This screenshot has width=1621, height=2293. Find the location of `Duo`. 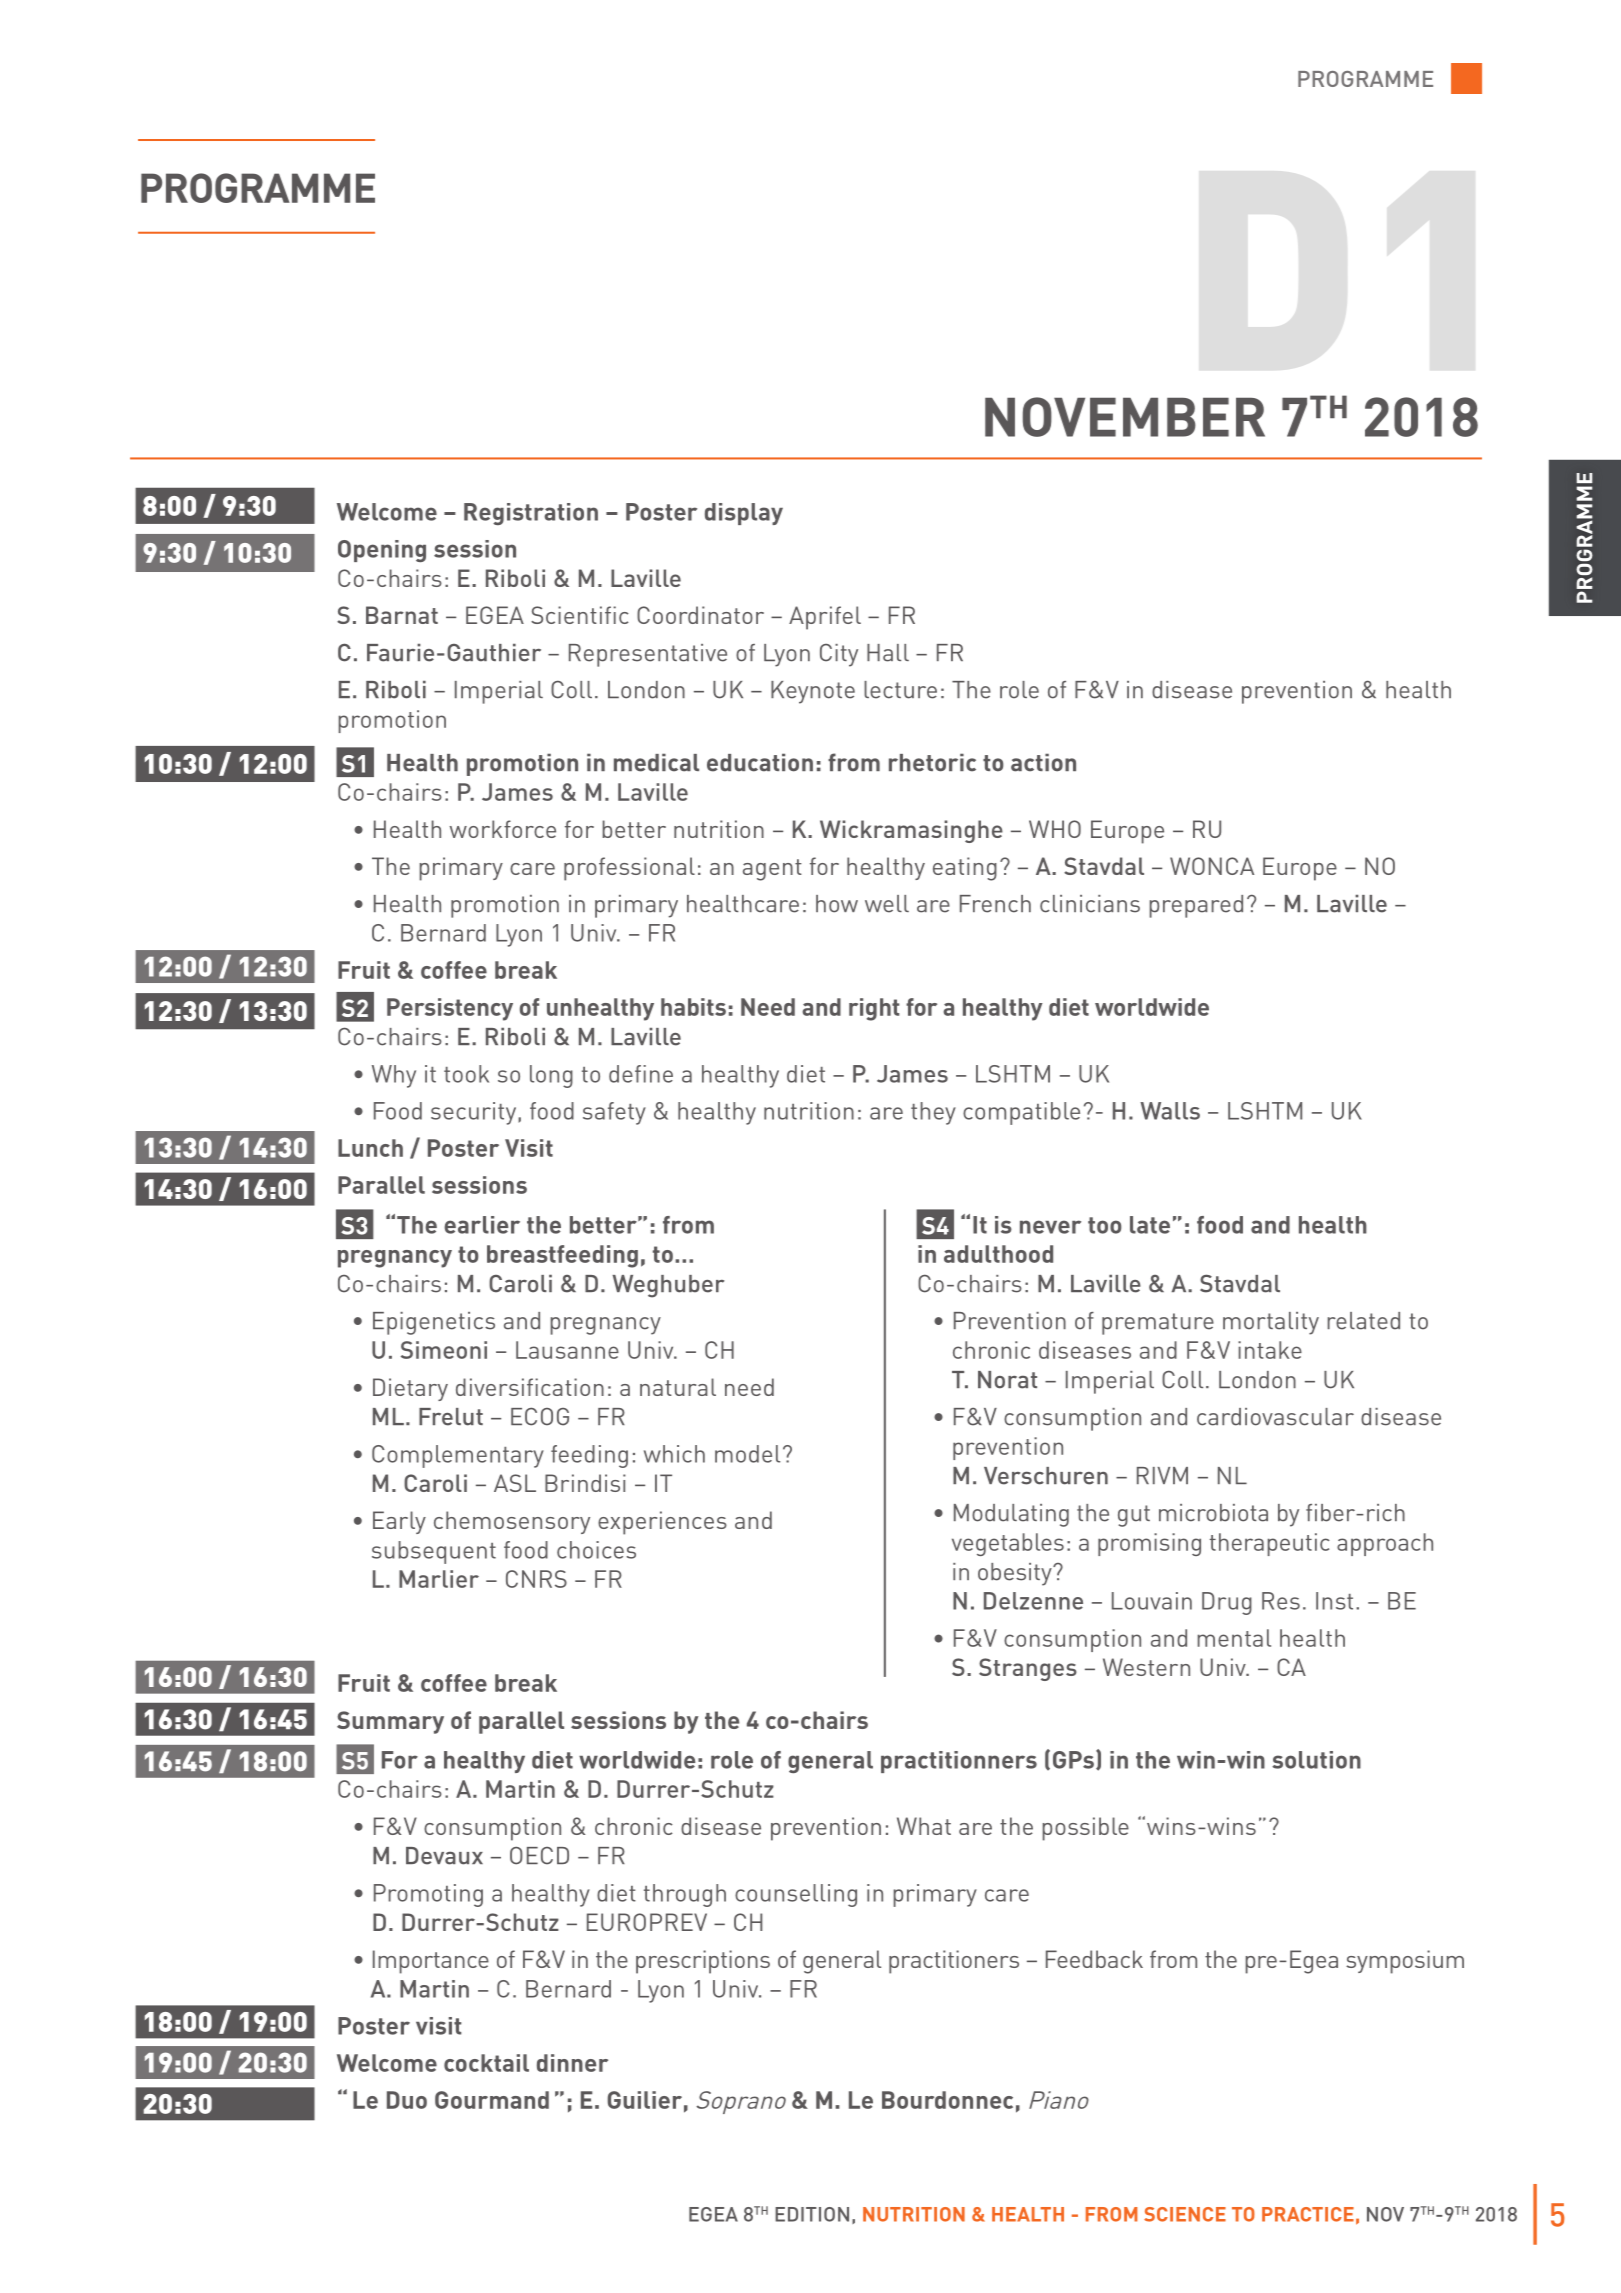

Duo is located at coordinates (407, 2100).
